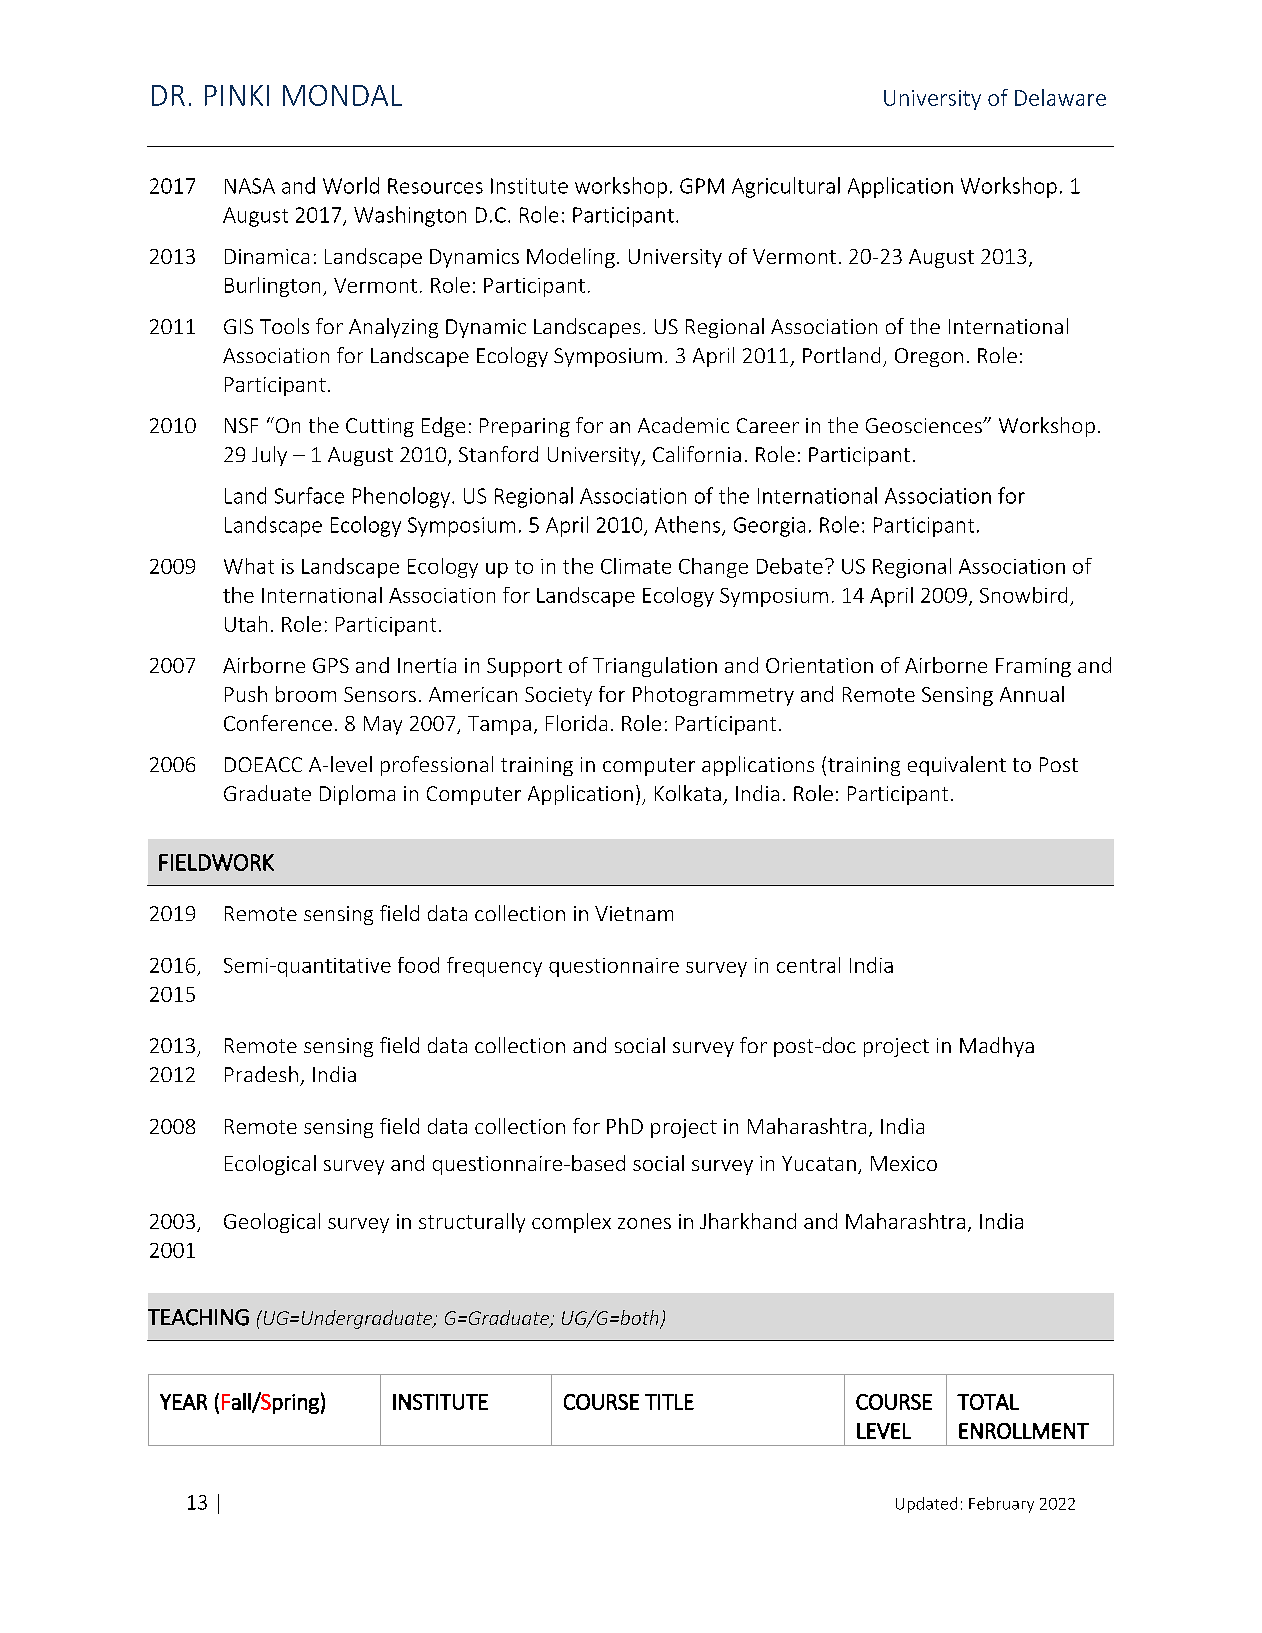 The width and height of the image is (1262, 1633). What do you see at coordinates (957, 766) in the image?
I see `equivalent` at bounding box center [957, 766].
